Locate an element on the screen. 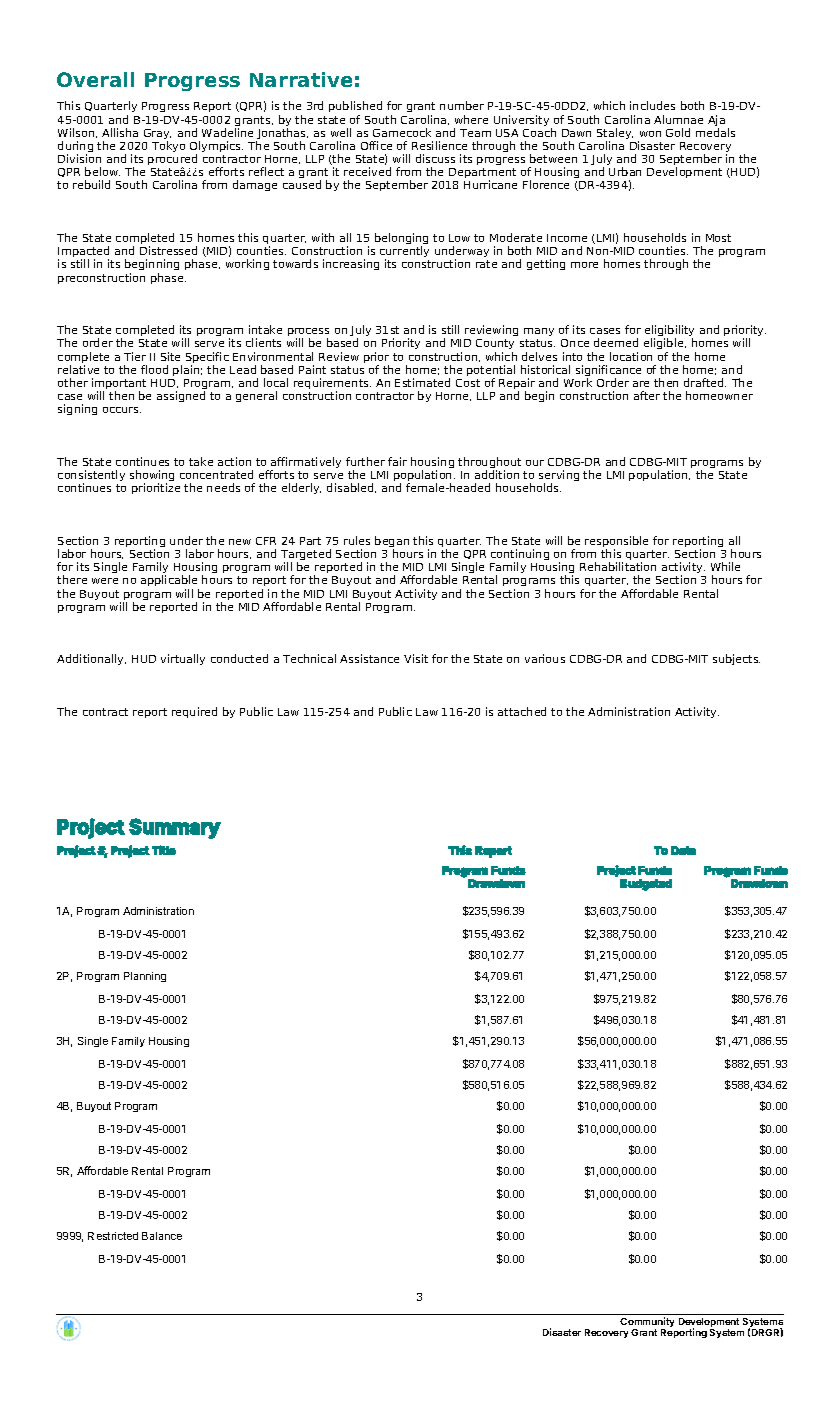 This screenshot has height=1414, width=840. responsible is located at coordinates (616, 543).
